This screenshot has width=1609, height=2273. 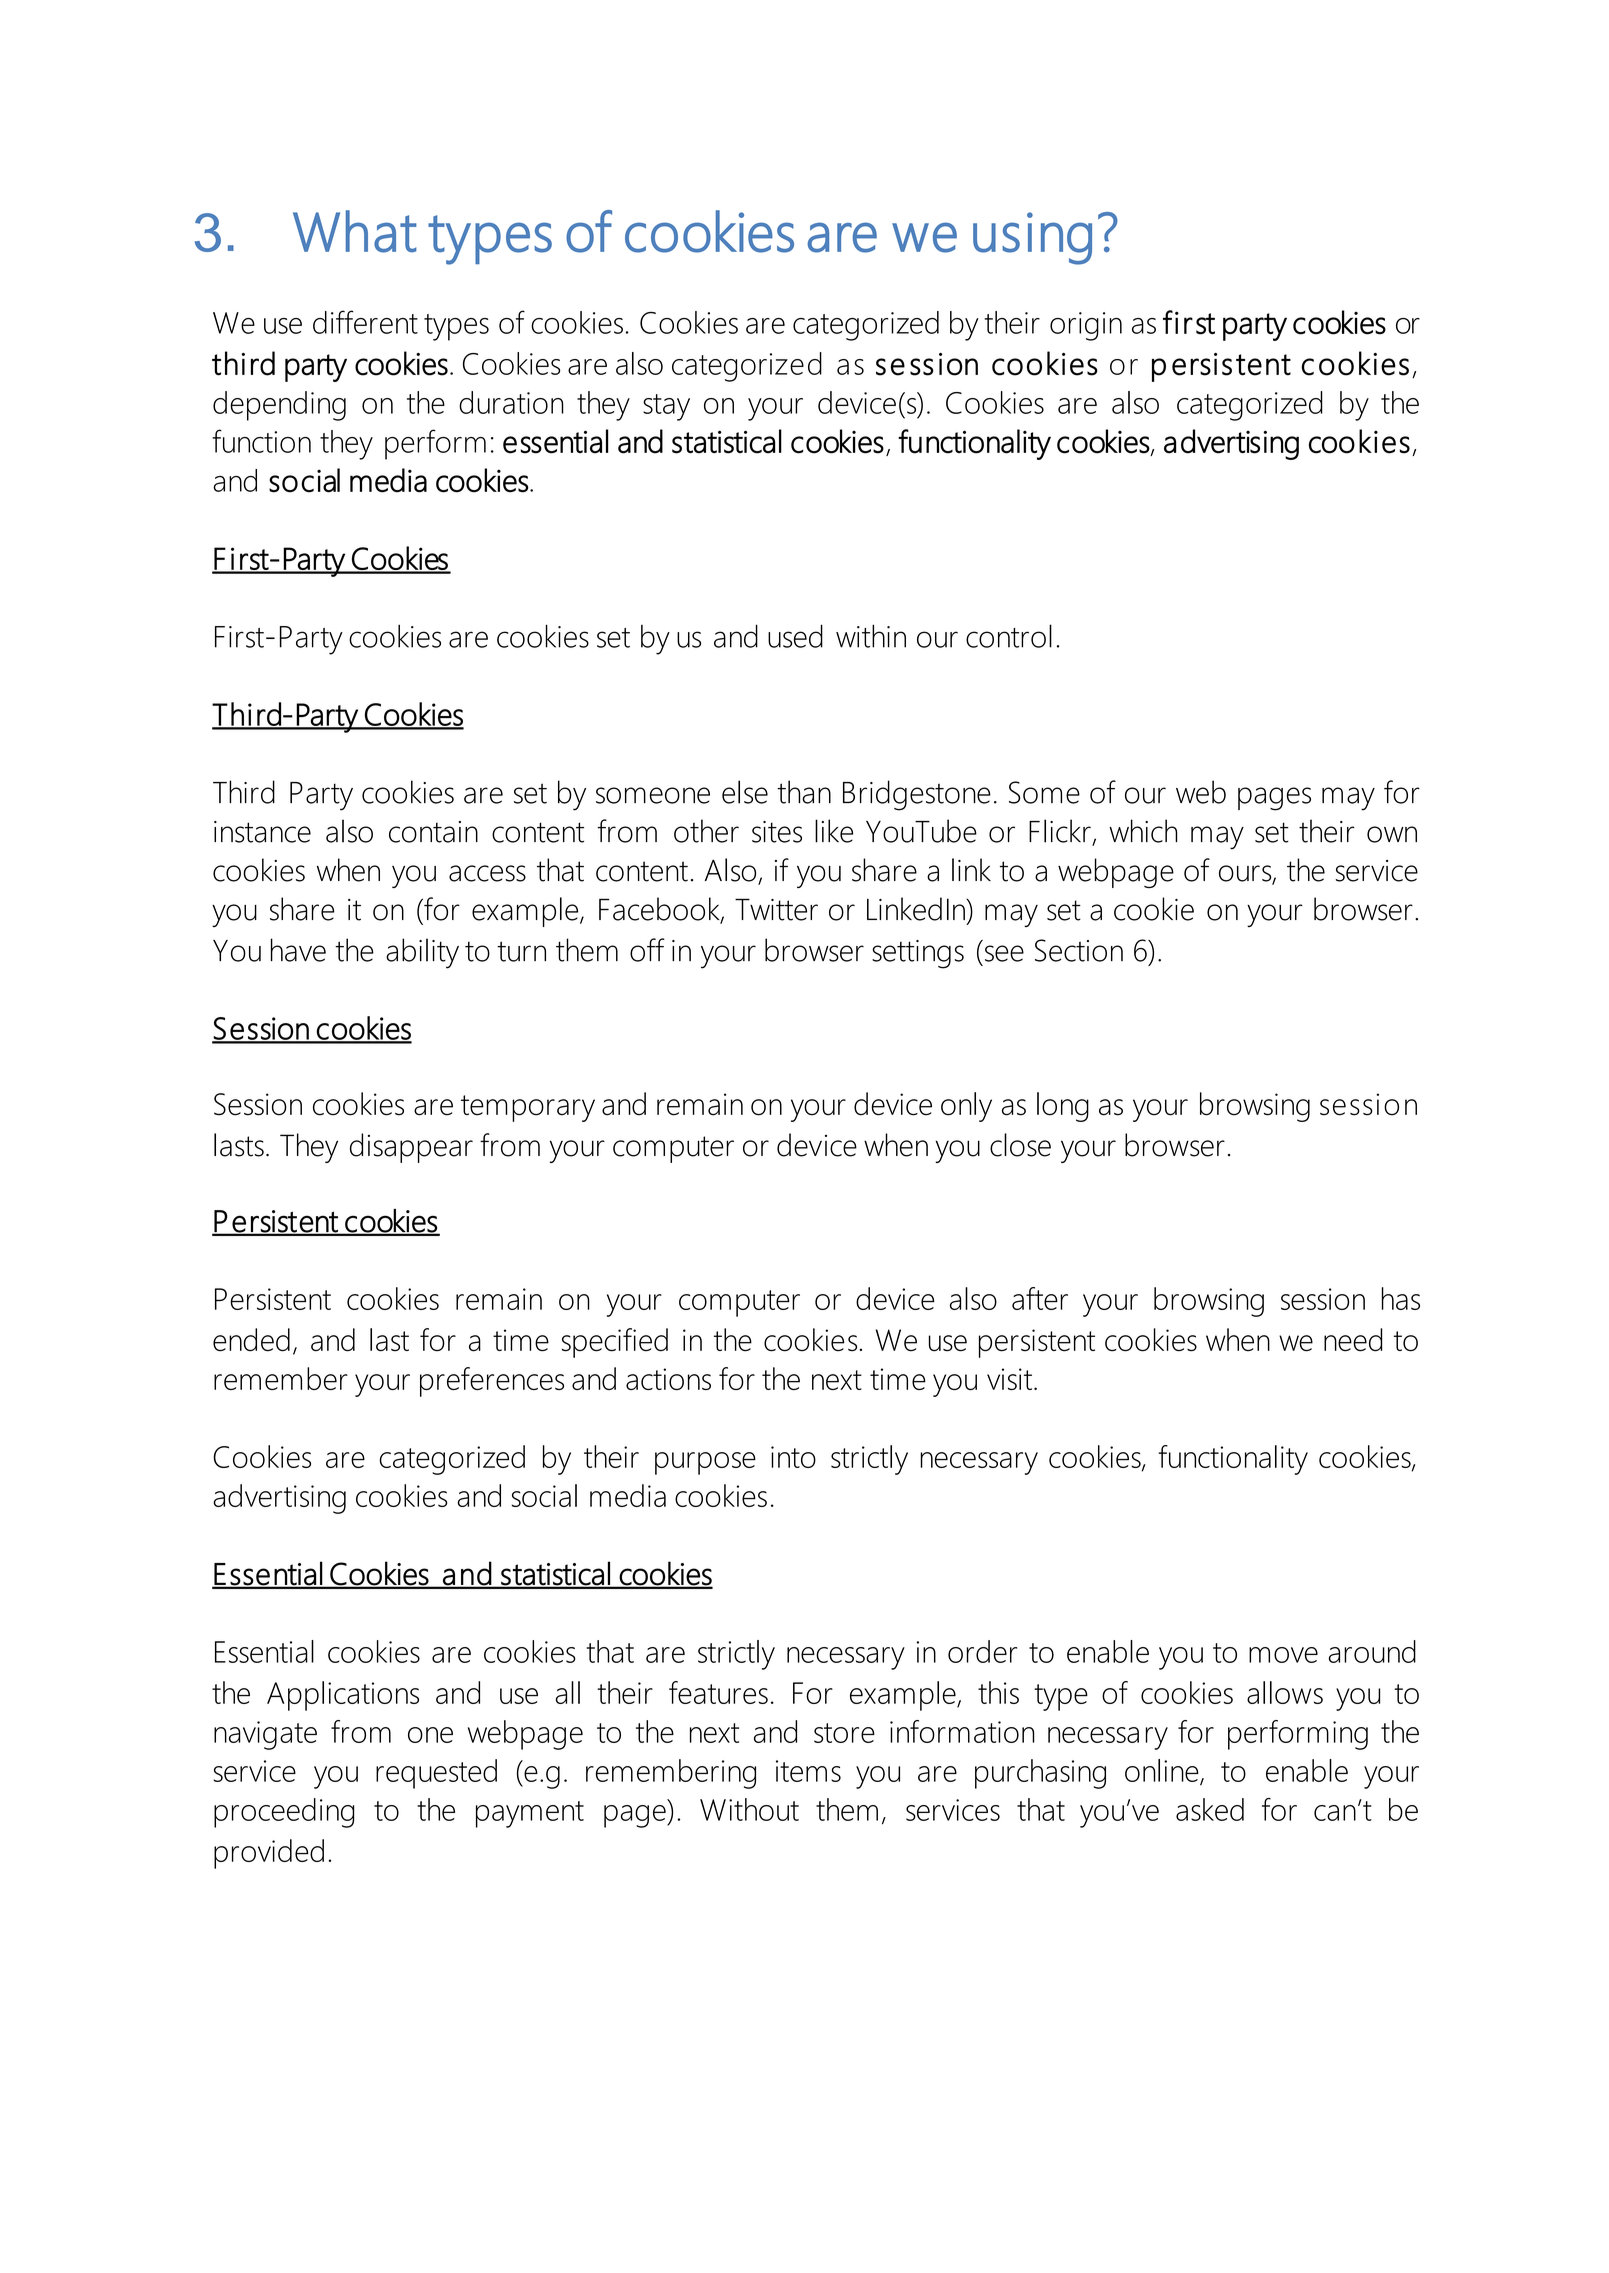 I want to click on requested, so click(x=436, y=1774).
